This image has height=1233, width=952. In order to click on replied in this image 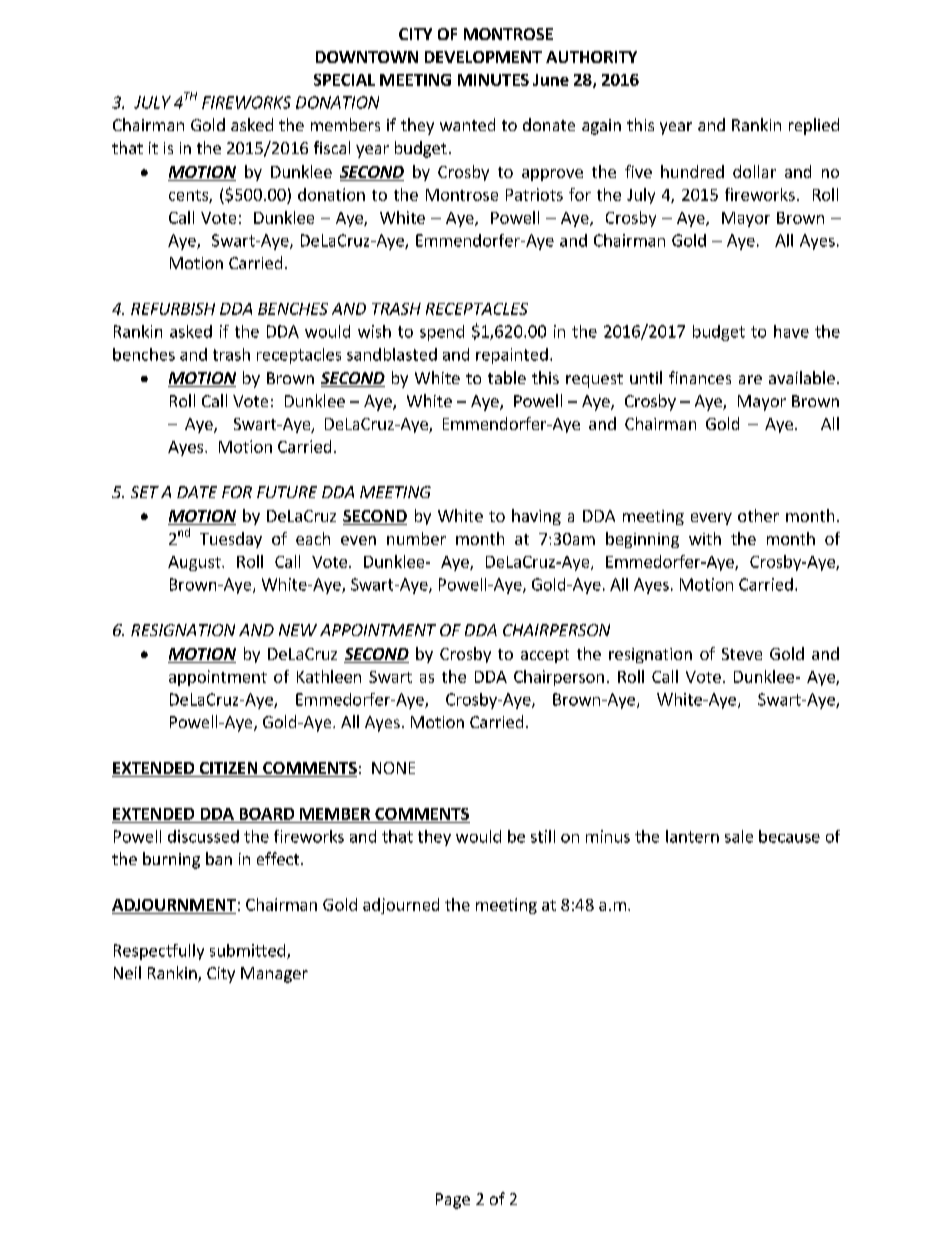, I will do `click(814, 126)`.
